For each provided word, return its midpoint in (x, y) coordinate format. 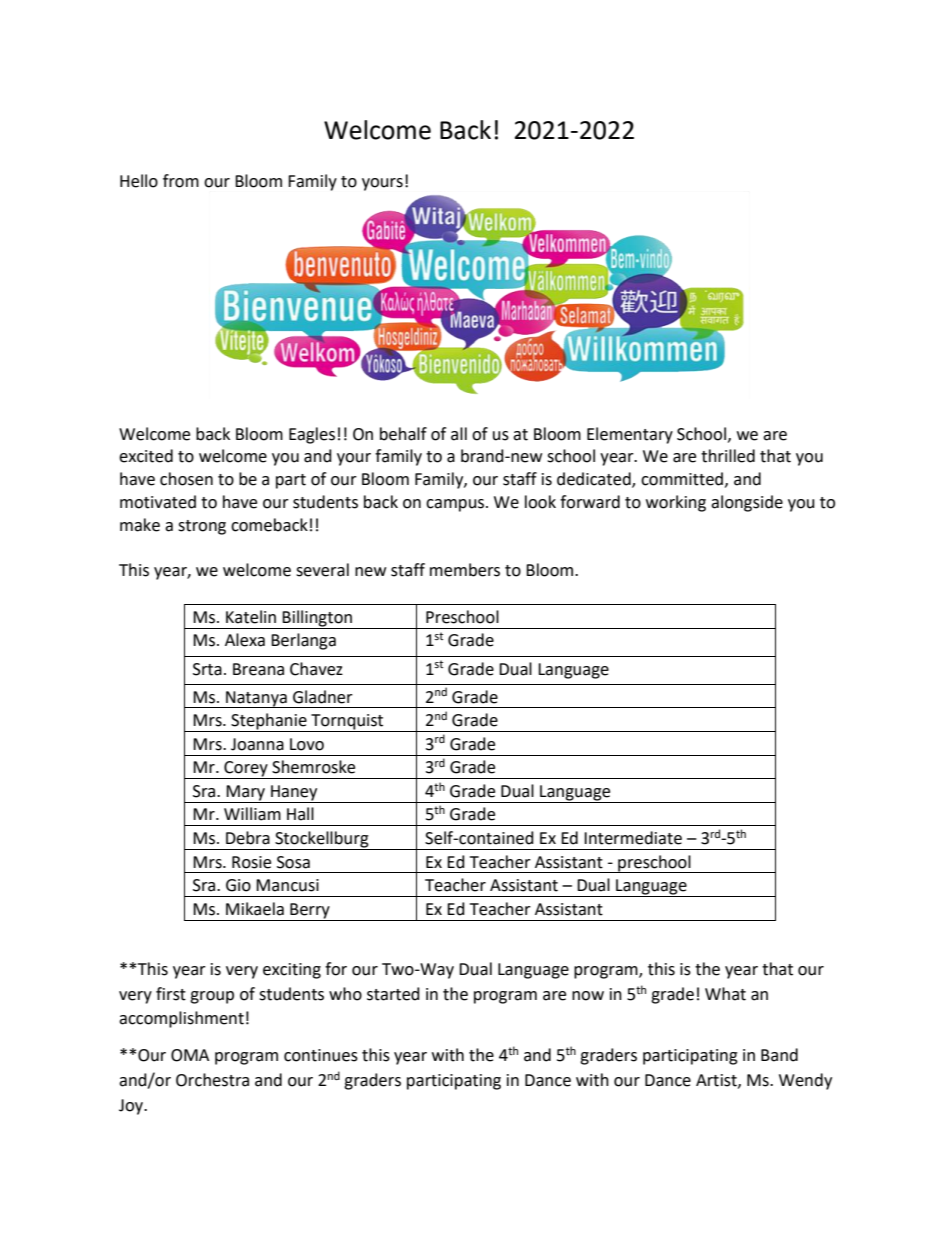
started (393, 994)
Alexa (245, 640)
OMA (190, 1055)
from (181, 181)
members (465, 570)
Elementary (630, 435)
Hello (139, 181)
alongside (747, 503)
